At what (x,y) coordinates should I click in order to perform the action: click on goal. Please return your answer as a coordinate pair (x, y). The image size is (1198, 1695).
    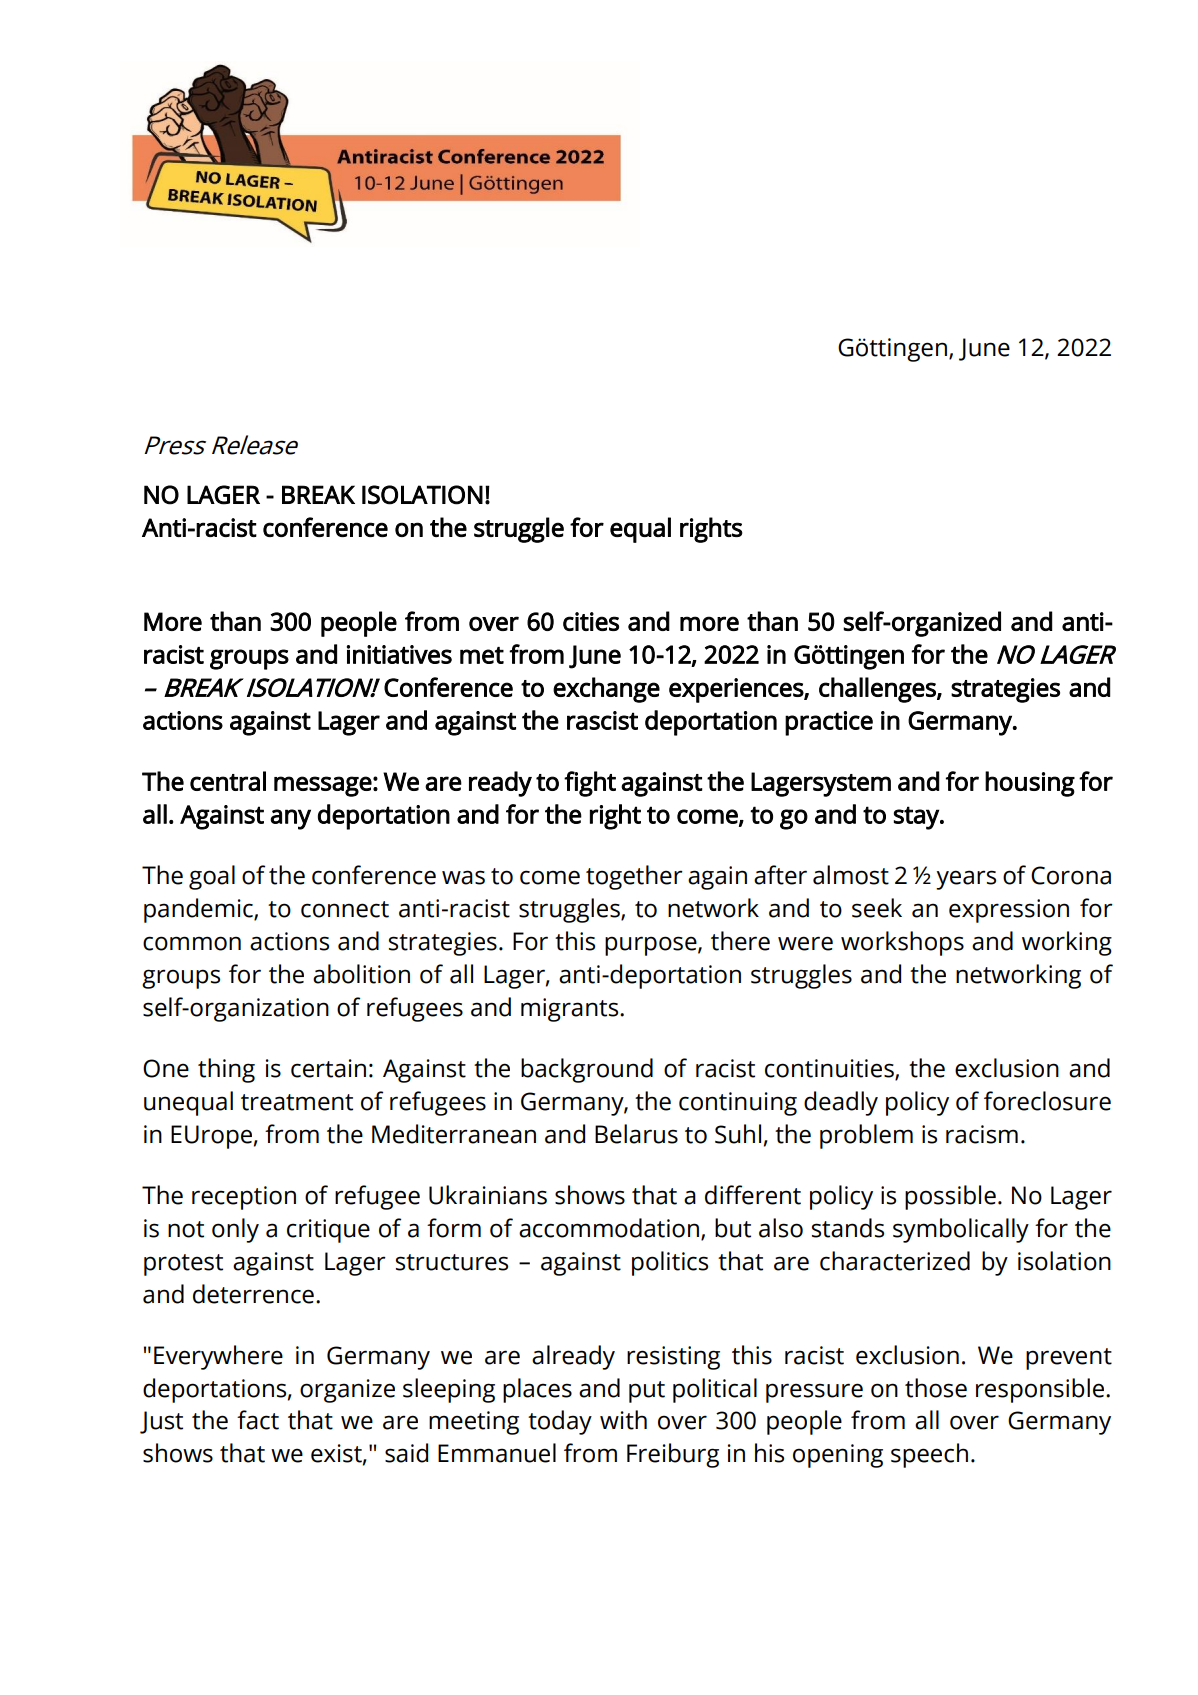
    Looking at the image, I should click on (212, 877).
